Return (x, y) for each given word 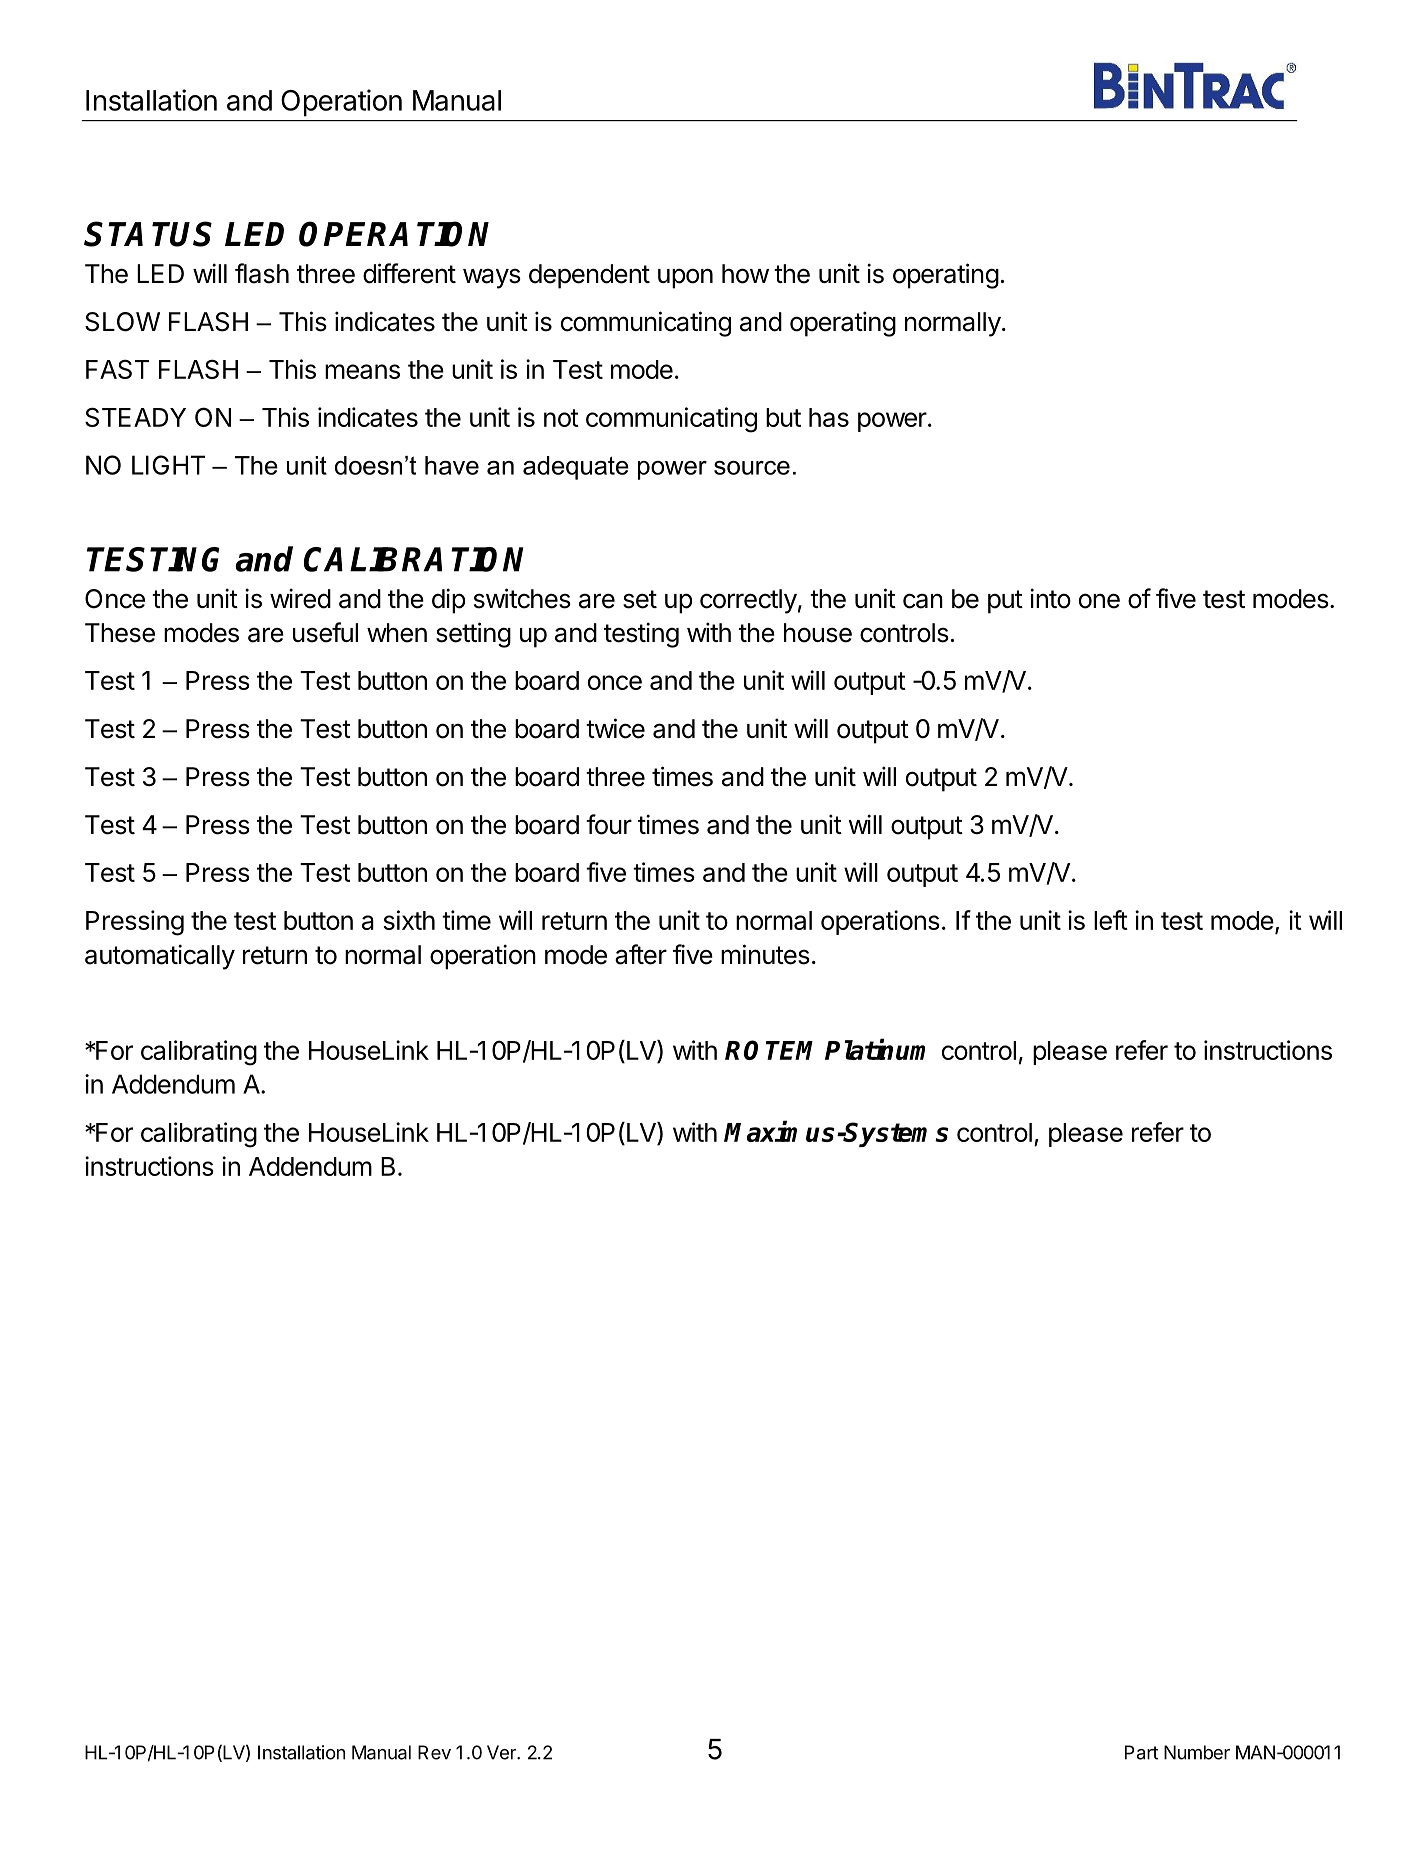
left (1111, 920)
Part (1141, 1752)
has (829, 417)
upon (685, 278)
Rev (434, 1752)
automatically (160, 957)
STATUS (148, 234)
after (641, 954)
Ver (502, 1752)
